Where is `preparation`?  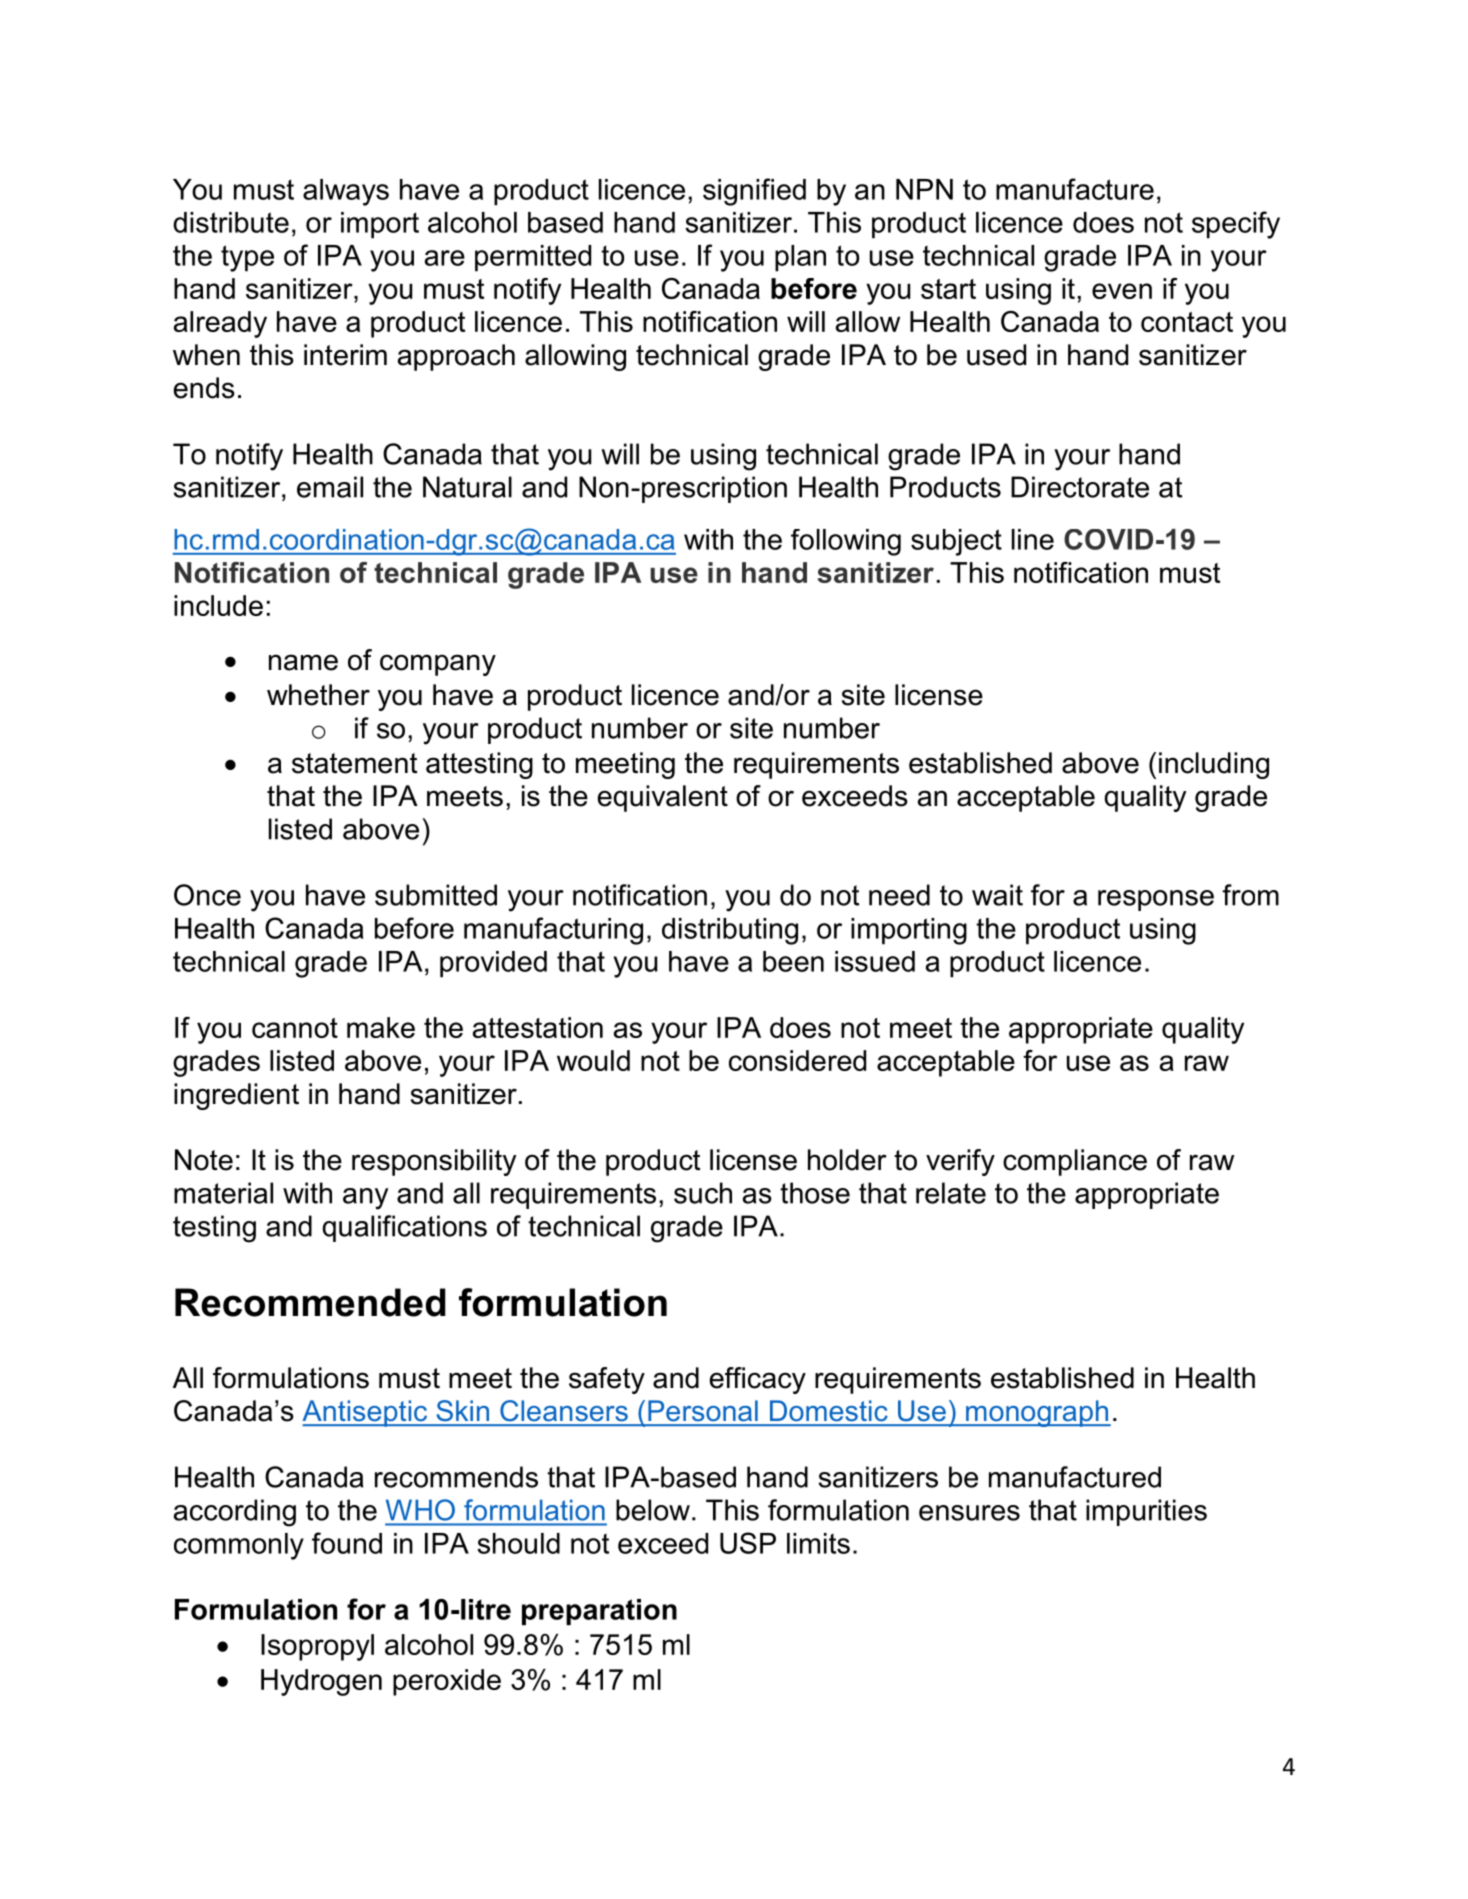 preparation is located at coordinates (599, 1612).
